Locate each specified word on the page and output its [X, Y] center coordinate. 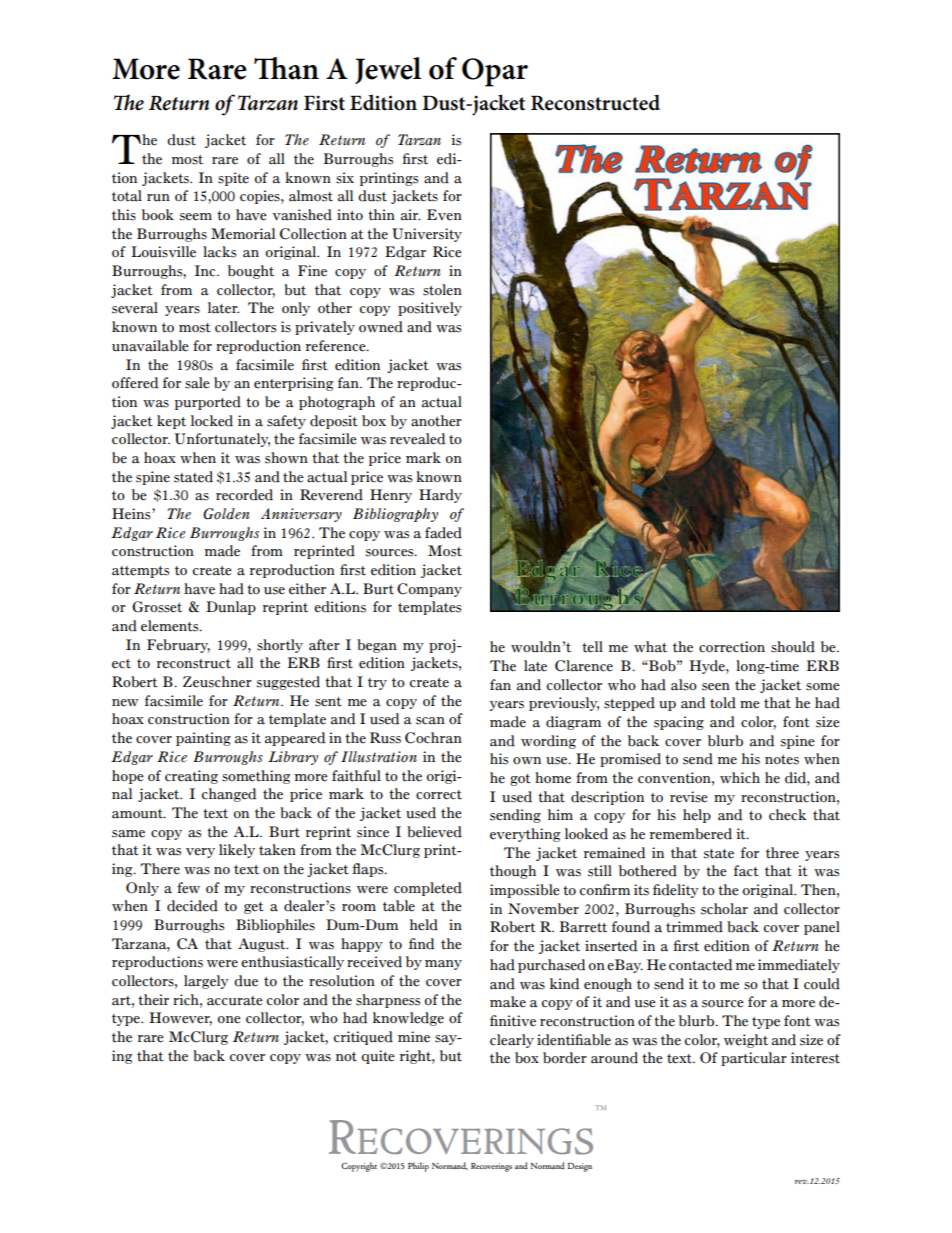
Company [429, 590]
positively [430, 309]
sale [197, 383]
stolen [442, 290]
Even [444, 215]
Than [286, 68]
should [793, 647]
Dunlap [231, 608]
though [513, 872]
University [427, 235]
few [188, 888]
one [229, 1020]
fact [746, 871]
